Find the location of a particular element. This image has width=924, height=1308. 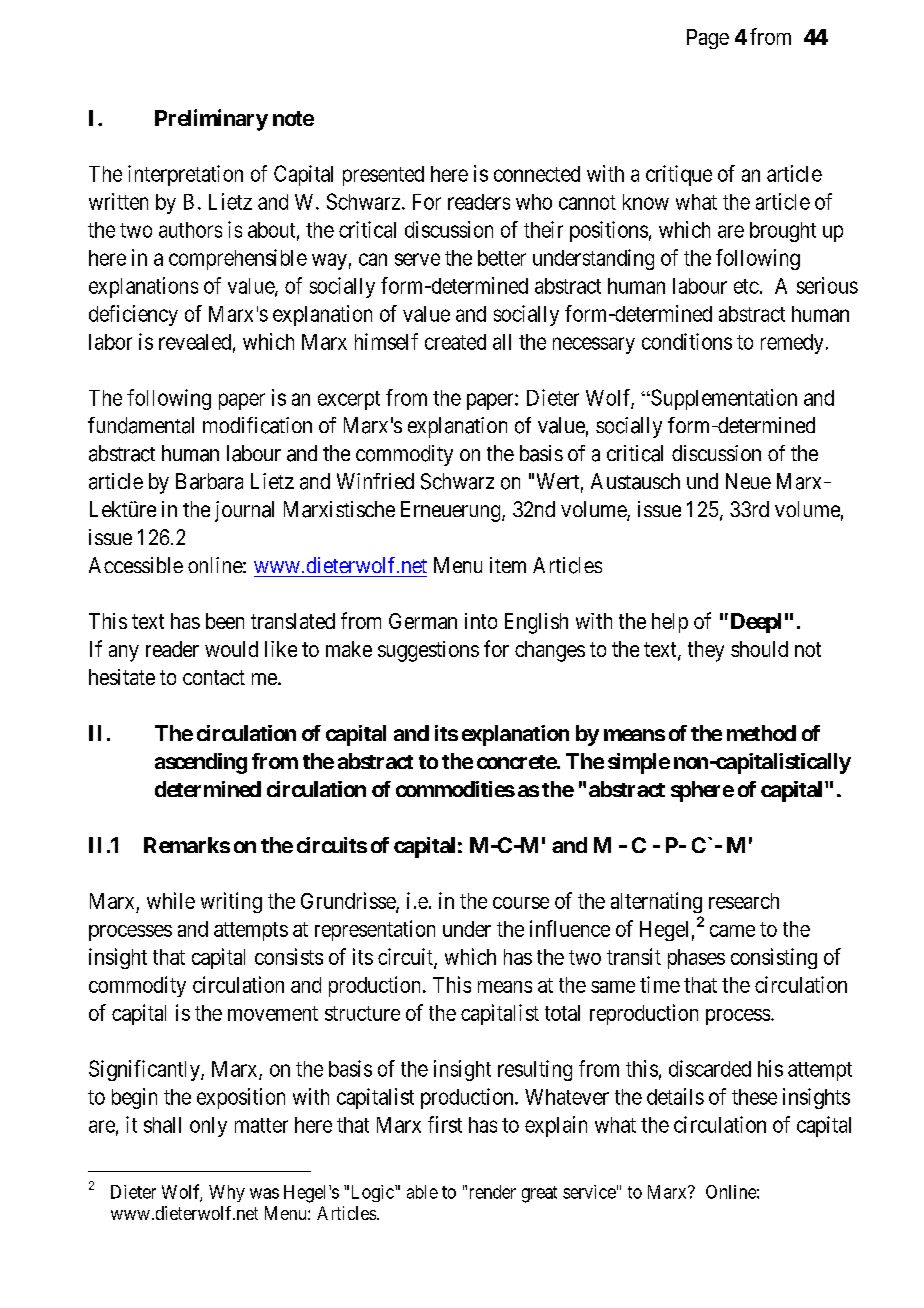

method is located at coordinates (761, 733).
